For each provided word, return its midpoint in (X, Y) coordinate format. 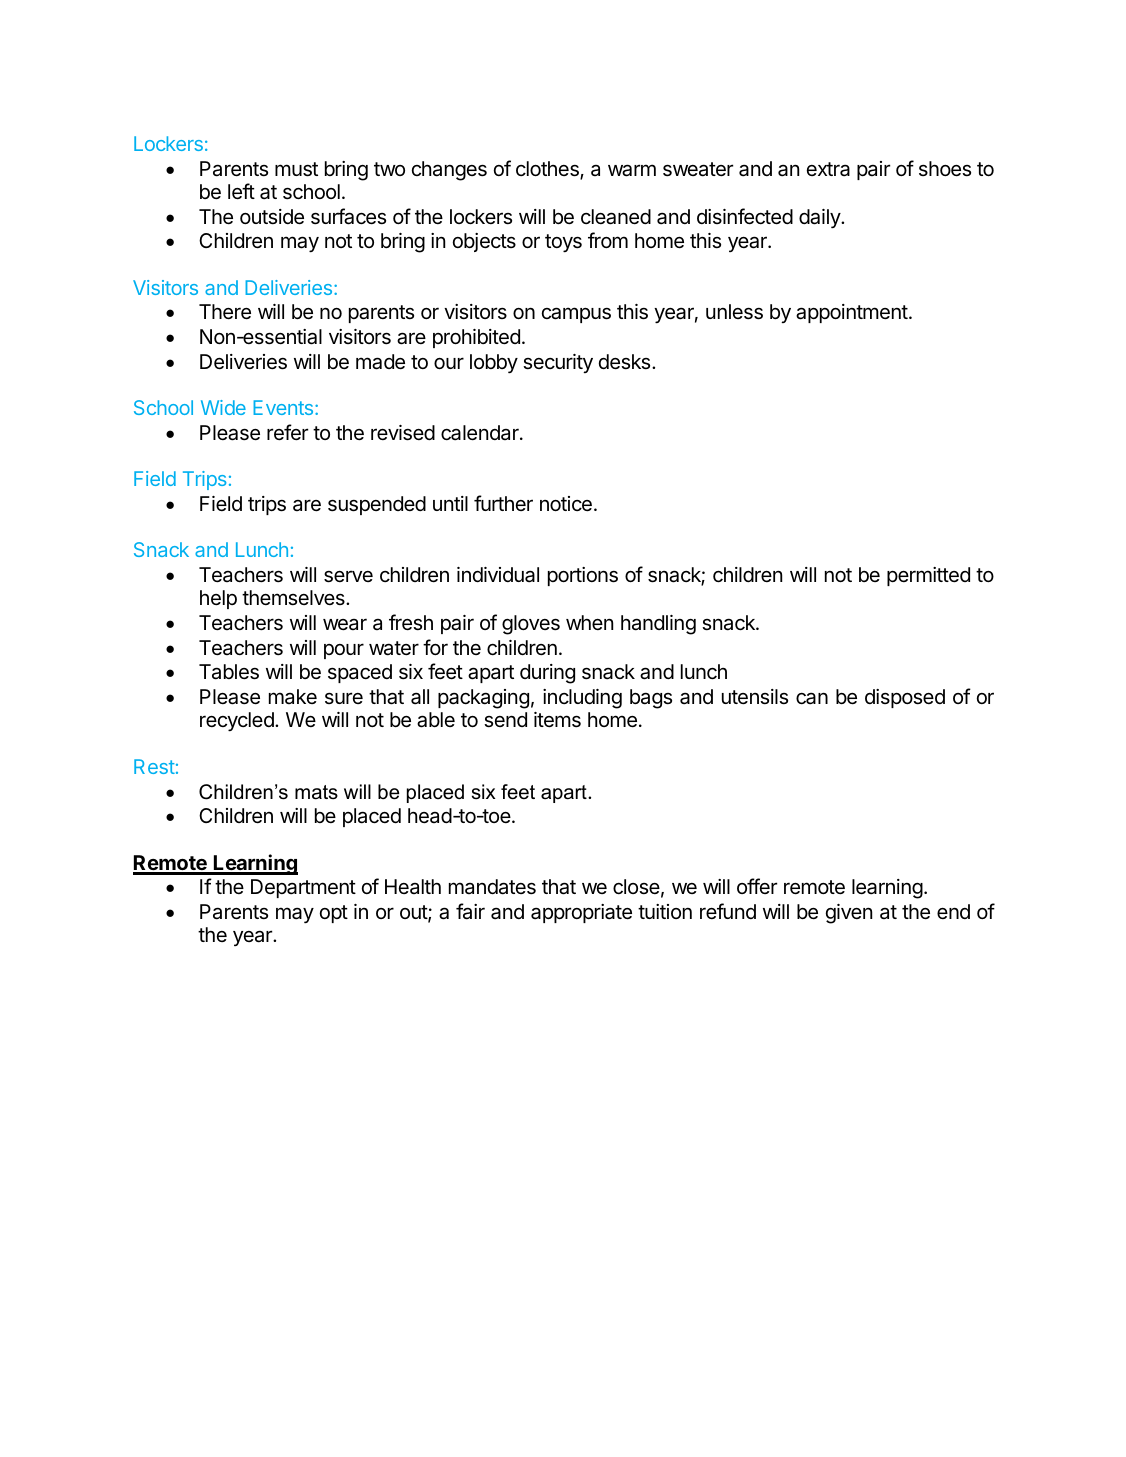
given (849, 914)
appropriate (581, 913)
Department (303, 888)
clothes (548, 170)
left (241, 191)
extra (828, 169)
